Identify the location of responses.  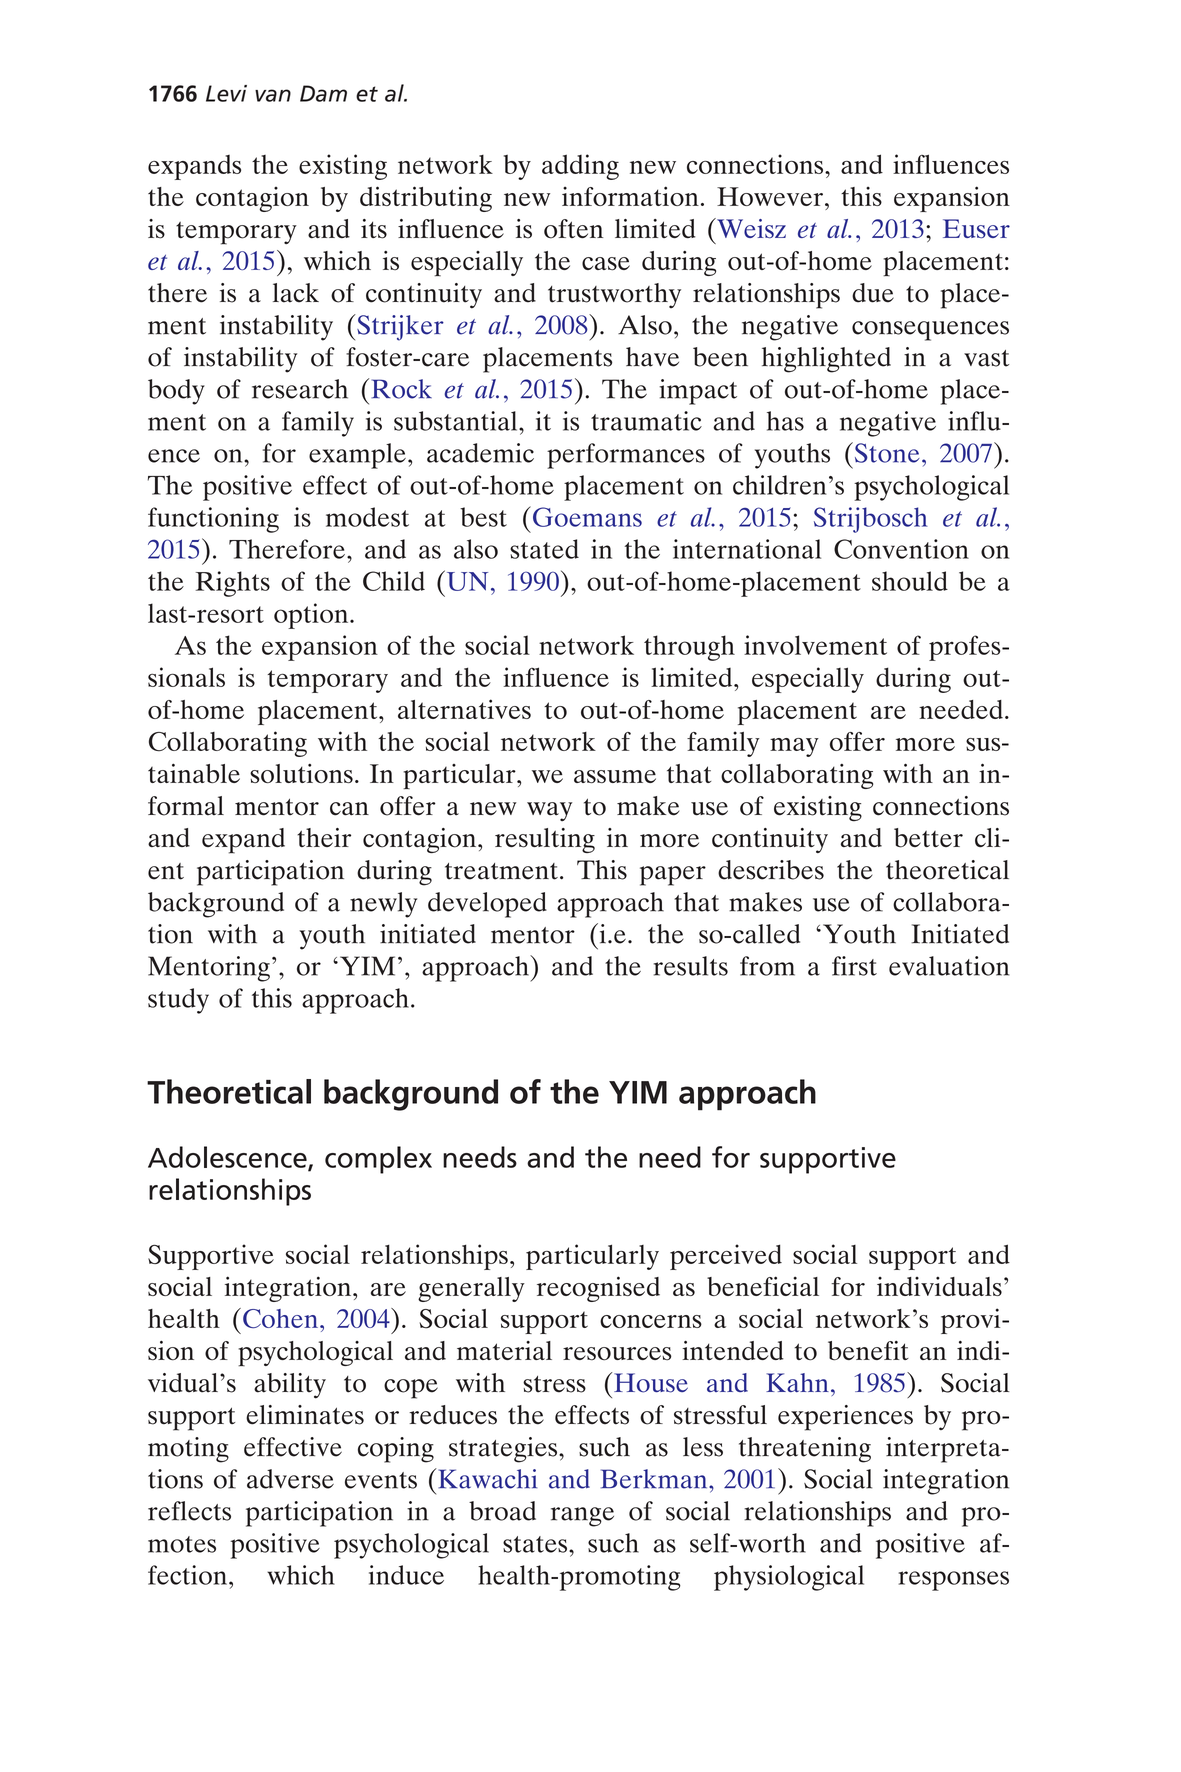
(954, 1581).
